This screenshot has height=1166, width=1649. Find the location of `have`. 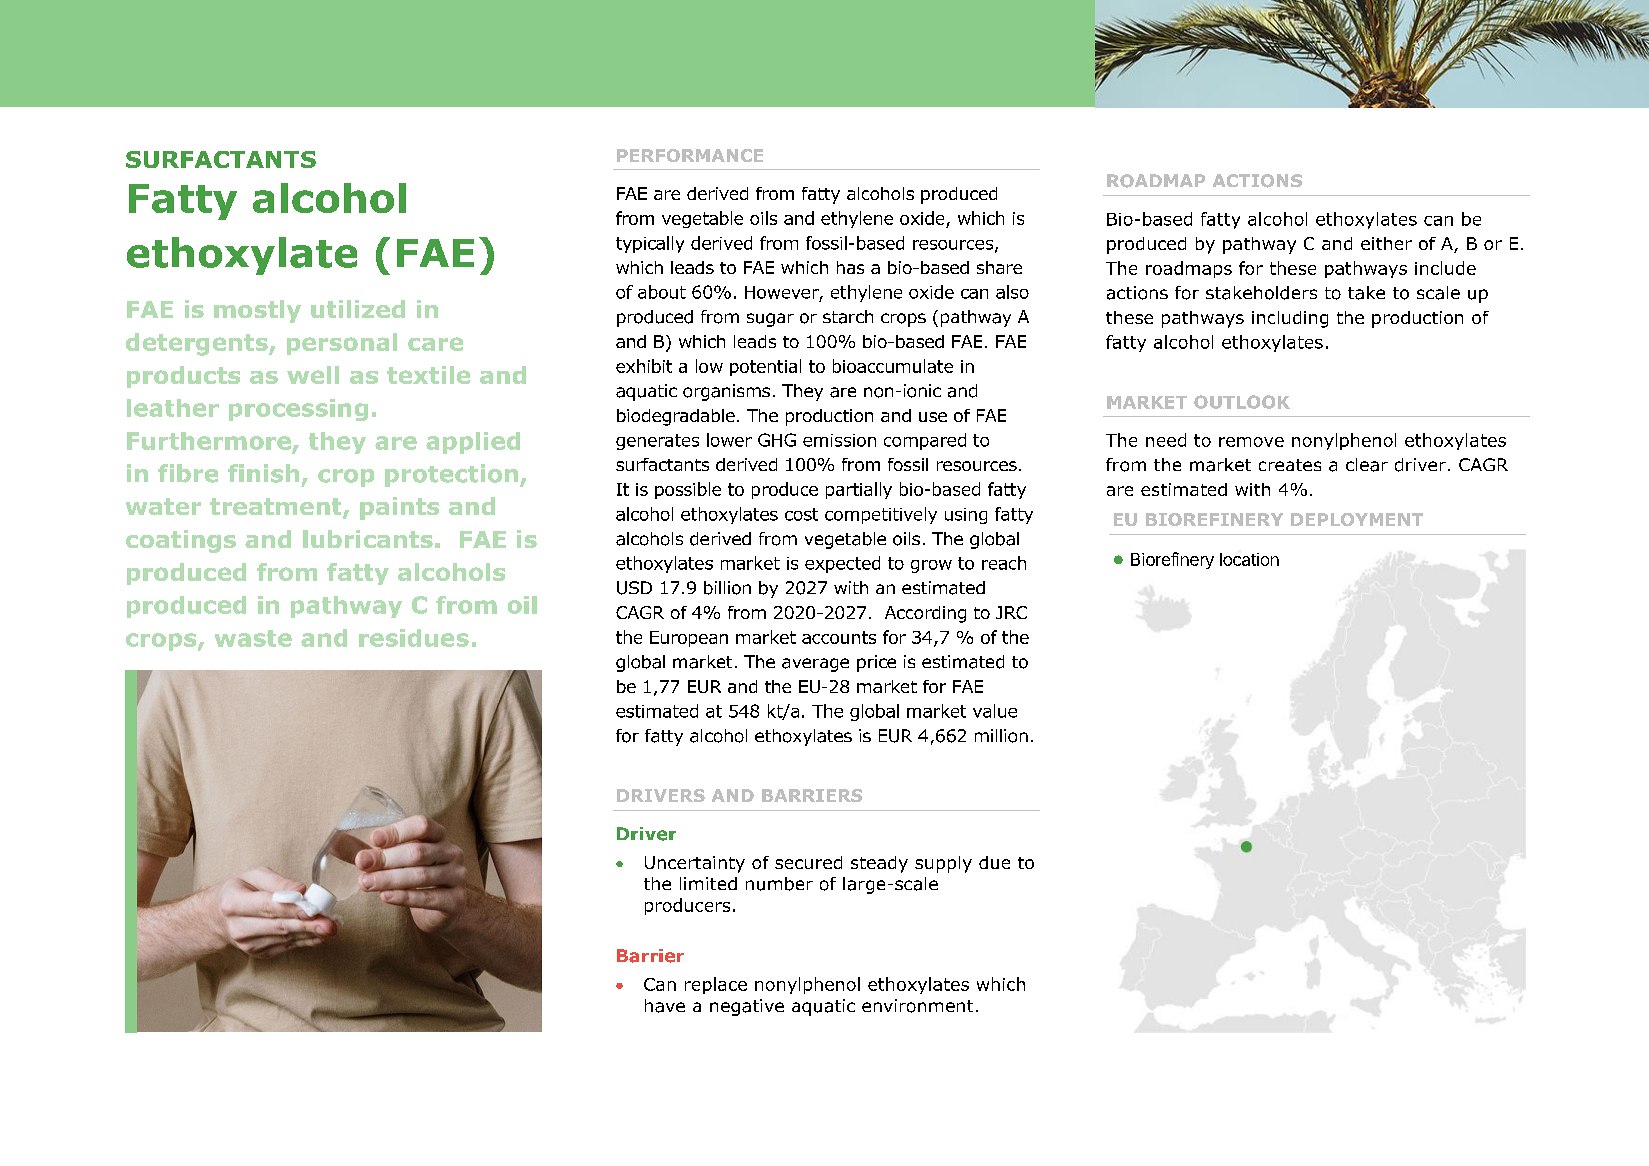

have is located at coordinates (665, 1006).
